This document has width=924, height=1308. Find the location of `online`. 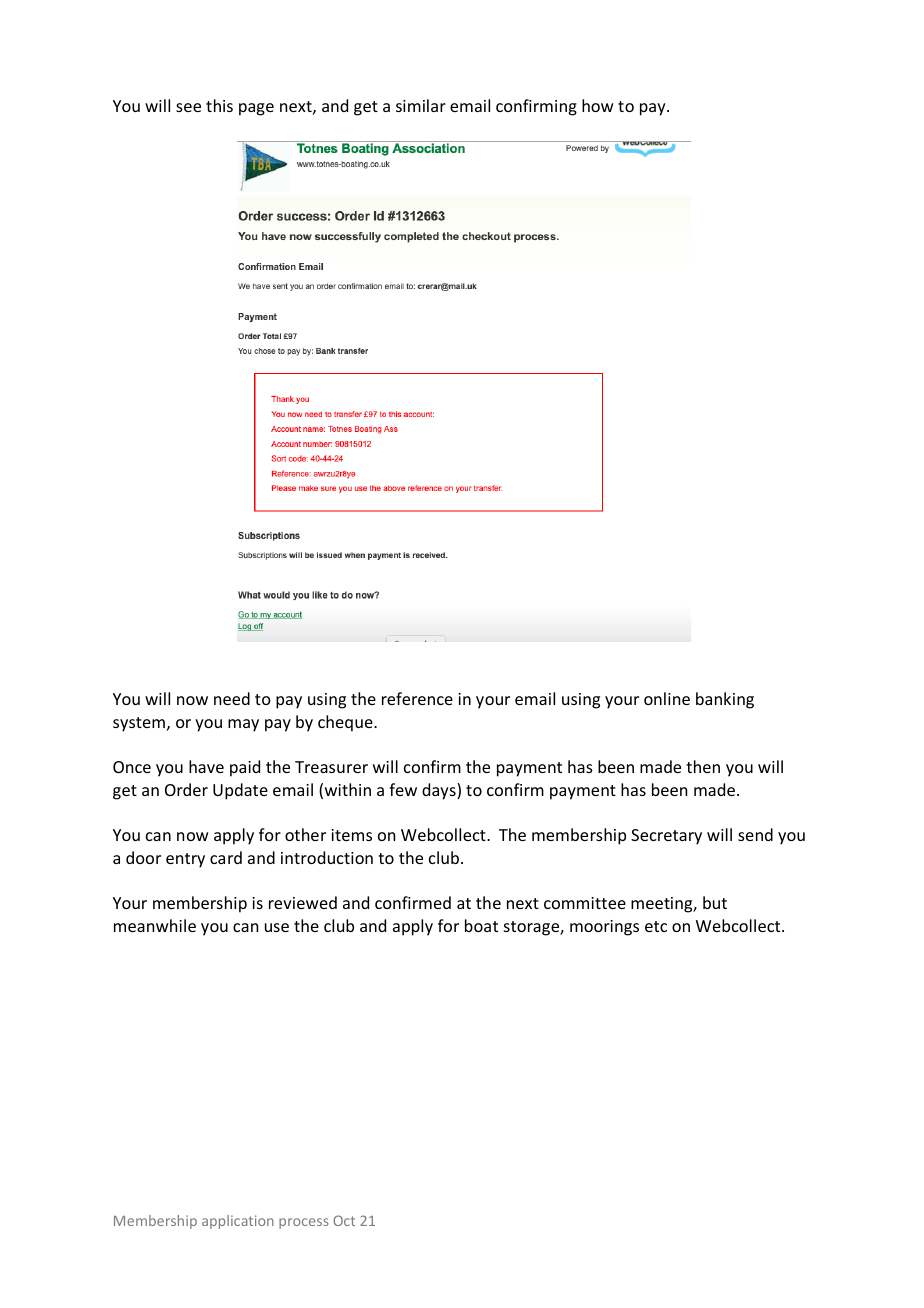

online is located at coordinates (667, 698).
